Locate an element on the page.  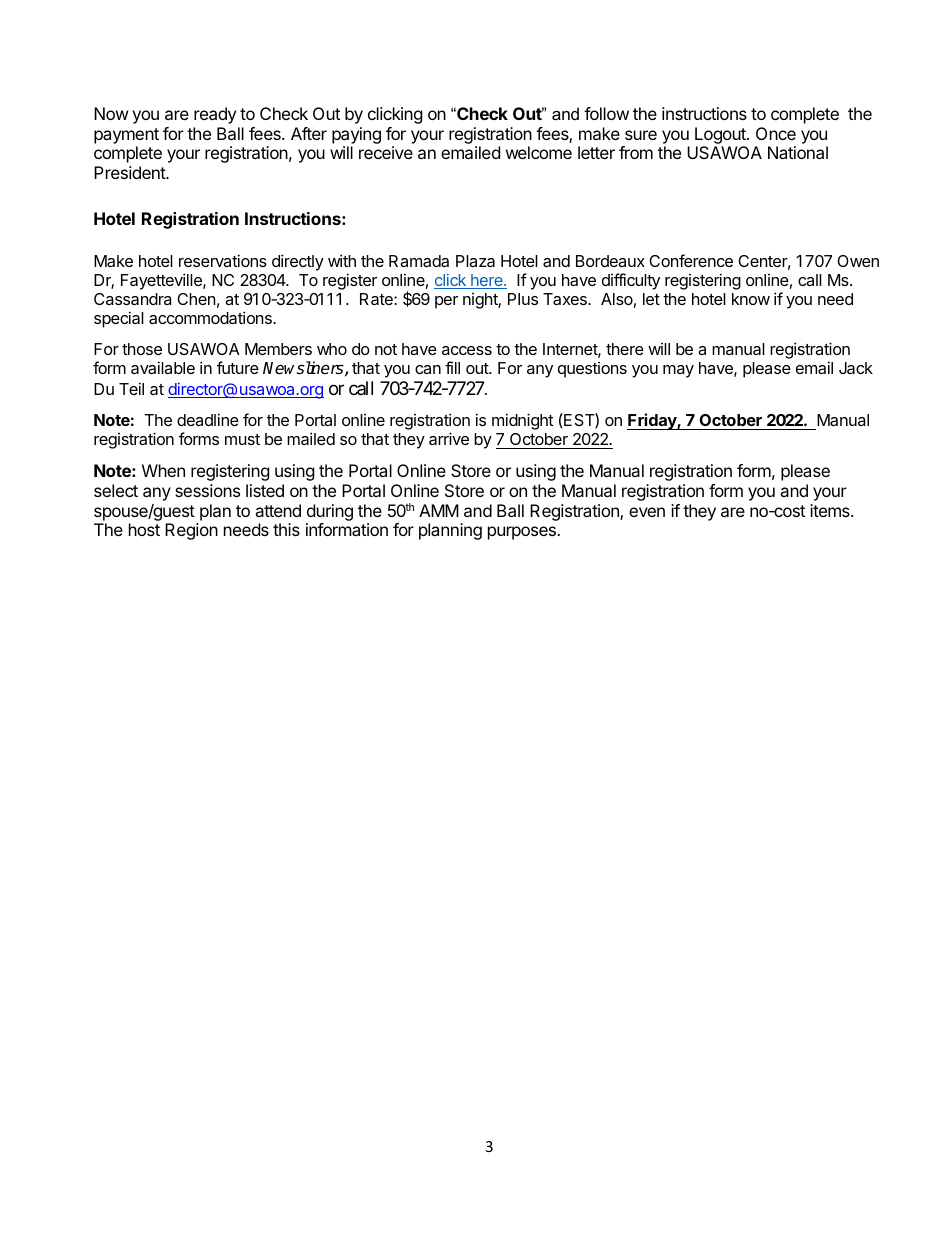
accommodations is located at coordinates (211, 317).
